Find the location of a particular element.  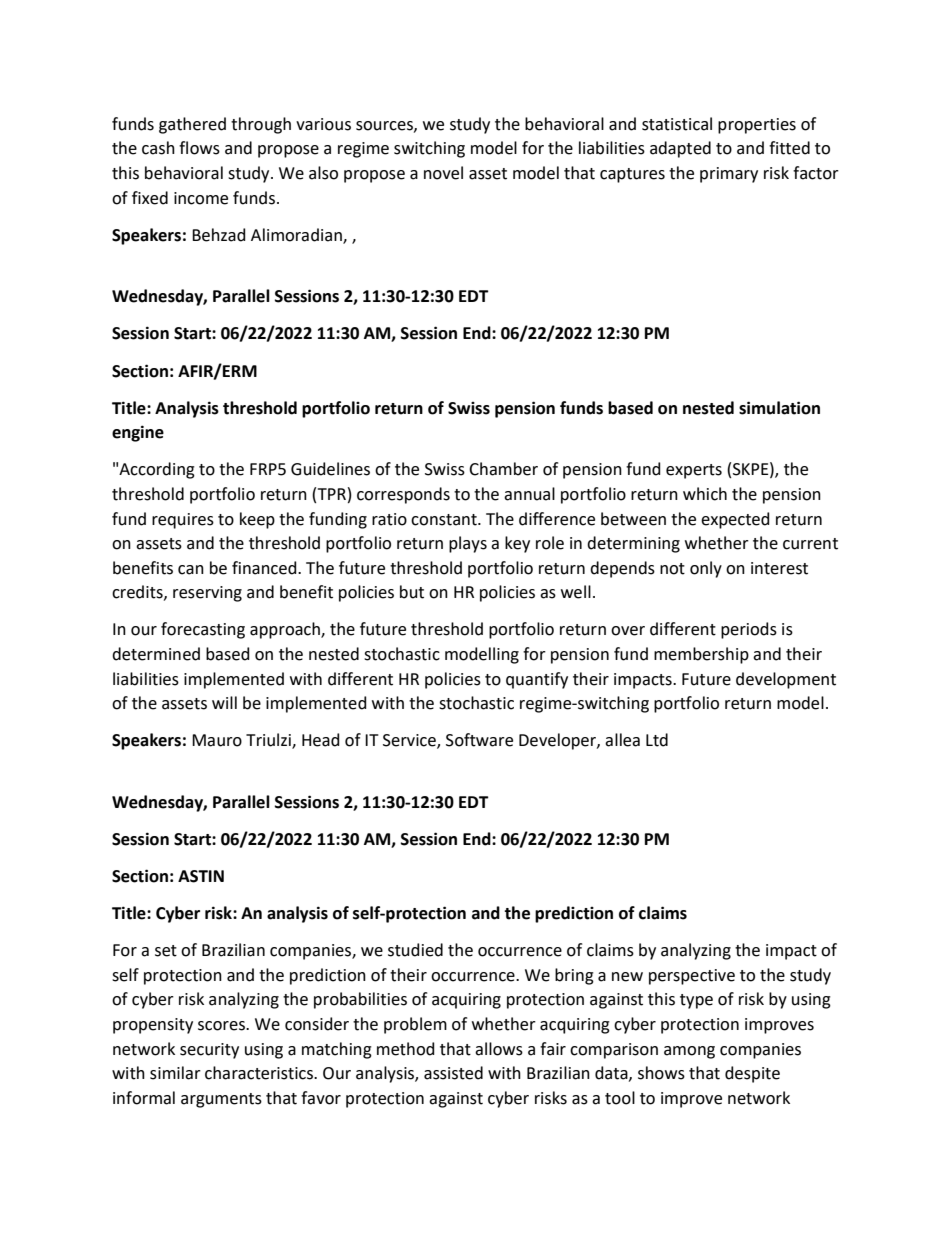

security is located at coordinates (209, 1051).
